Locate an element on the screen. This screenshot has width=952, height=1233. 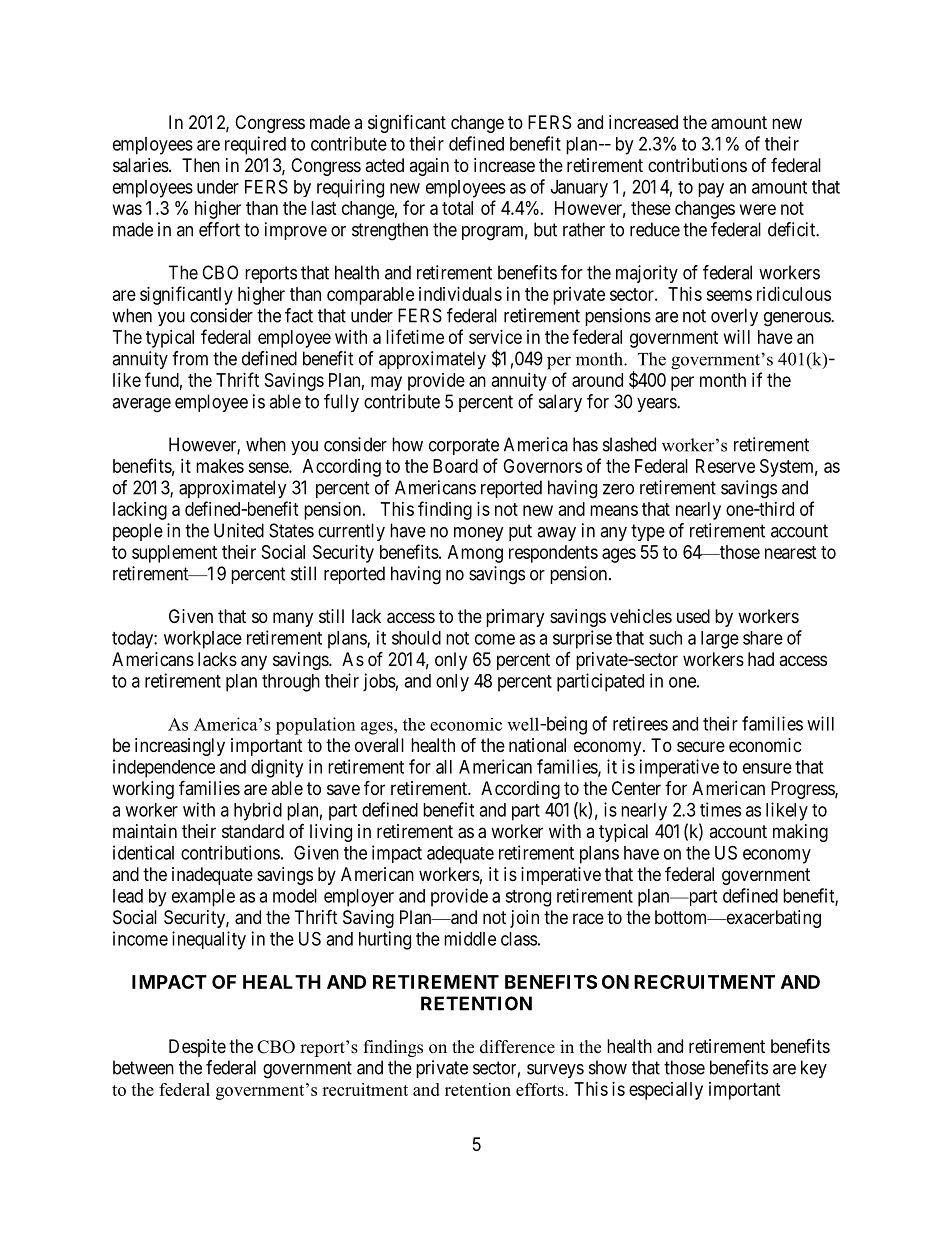
primary is located at coordinates (515, 618).
